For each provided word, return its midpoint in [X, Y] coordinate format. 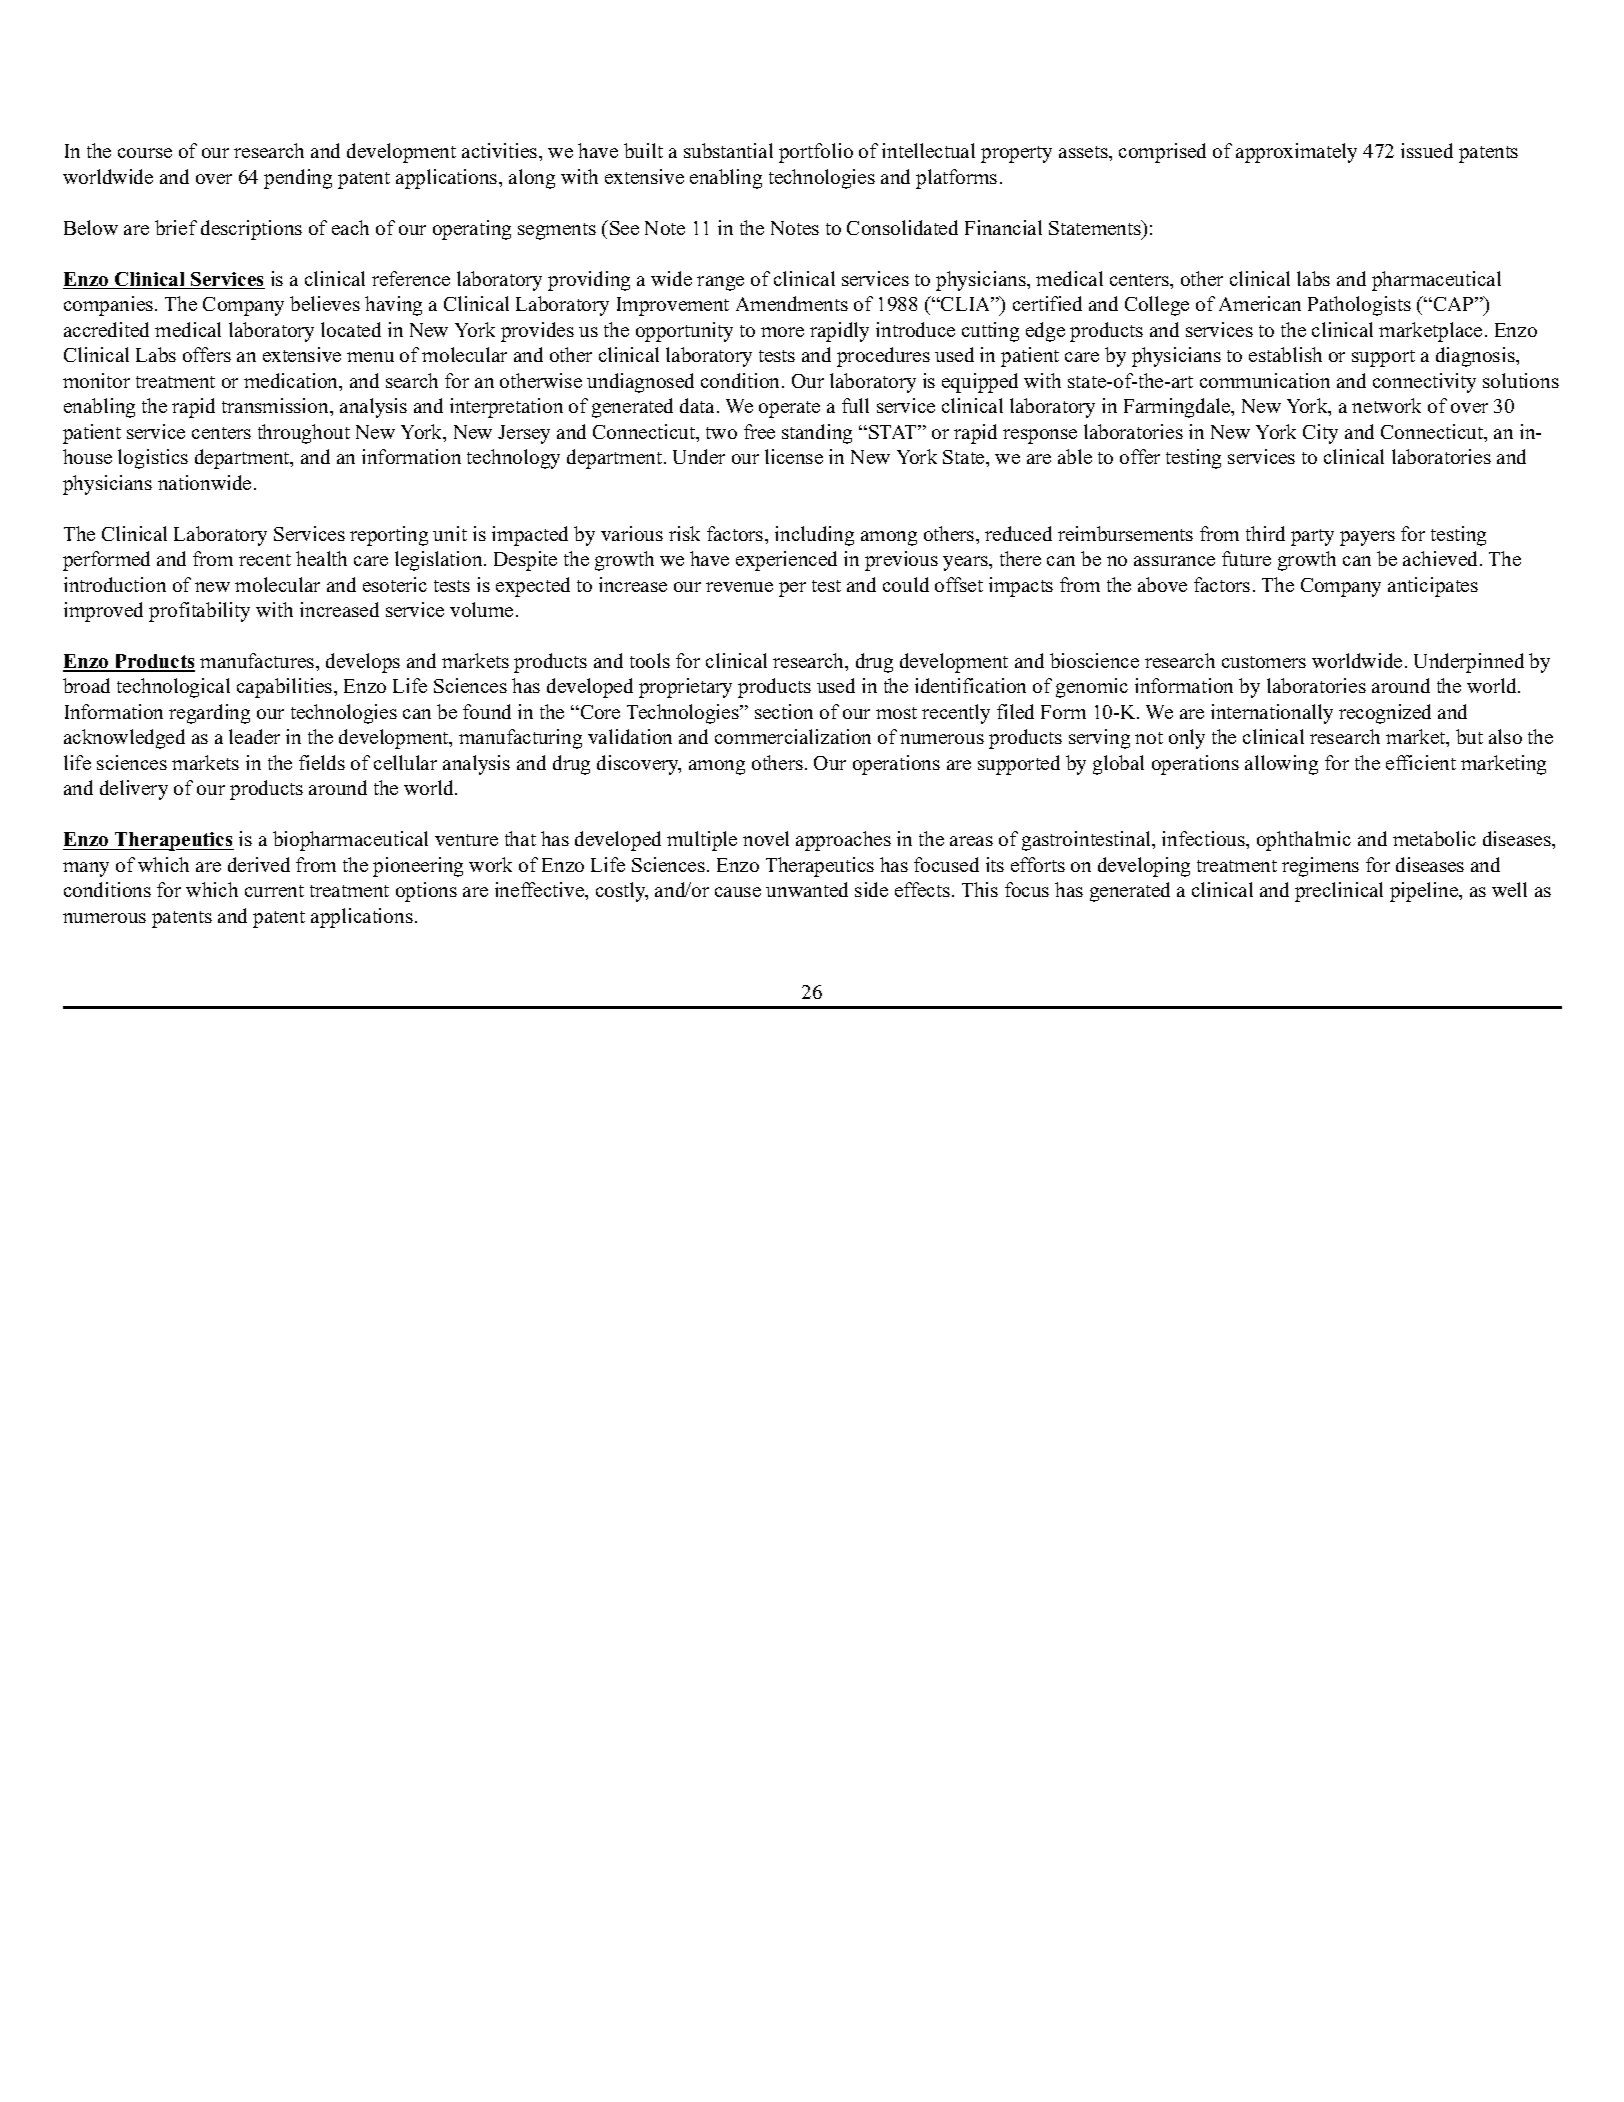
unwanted [807, 889]
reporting [389, 536]
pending [298, 179]
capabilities [286, 688]
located [351, 329]
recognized [1385, 714]
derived [259, 864]
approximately [1296, 153]
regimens [1320, 867]
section [784, 711]
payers [1367, 538]
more [782, 332]
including [814, 536]
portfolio [816, 153]
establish [1285, 354]
